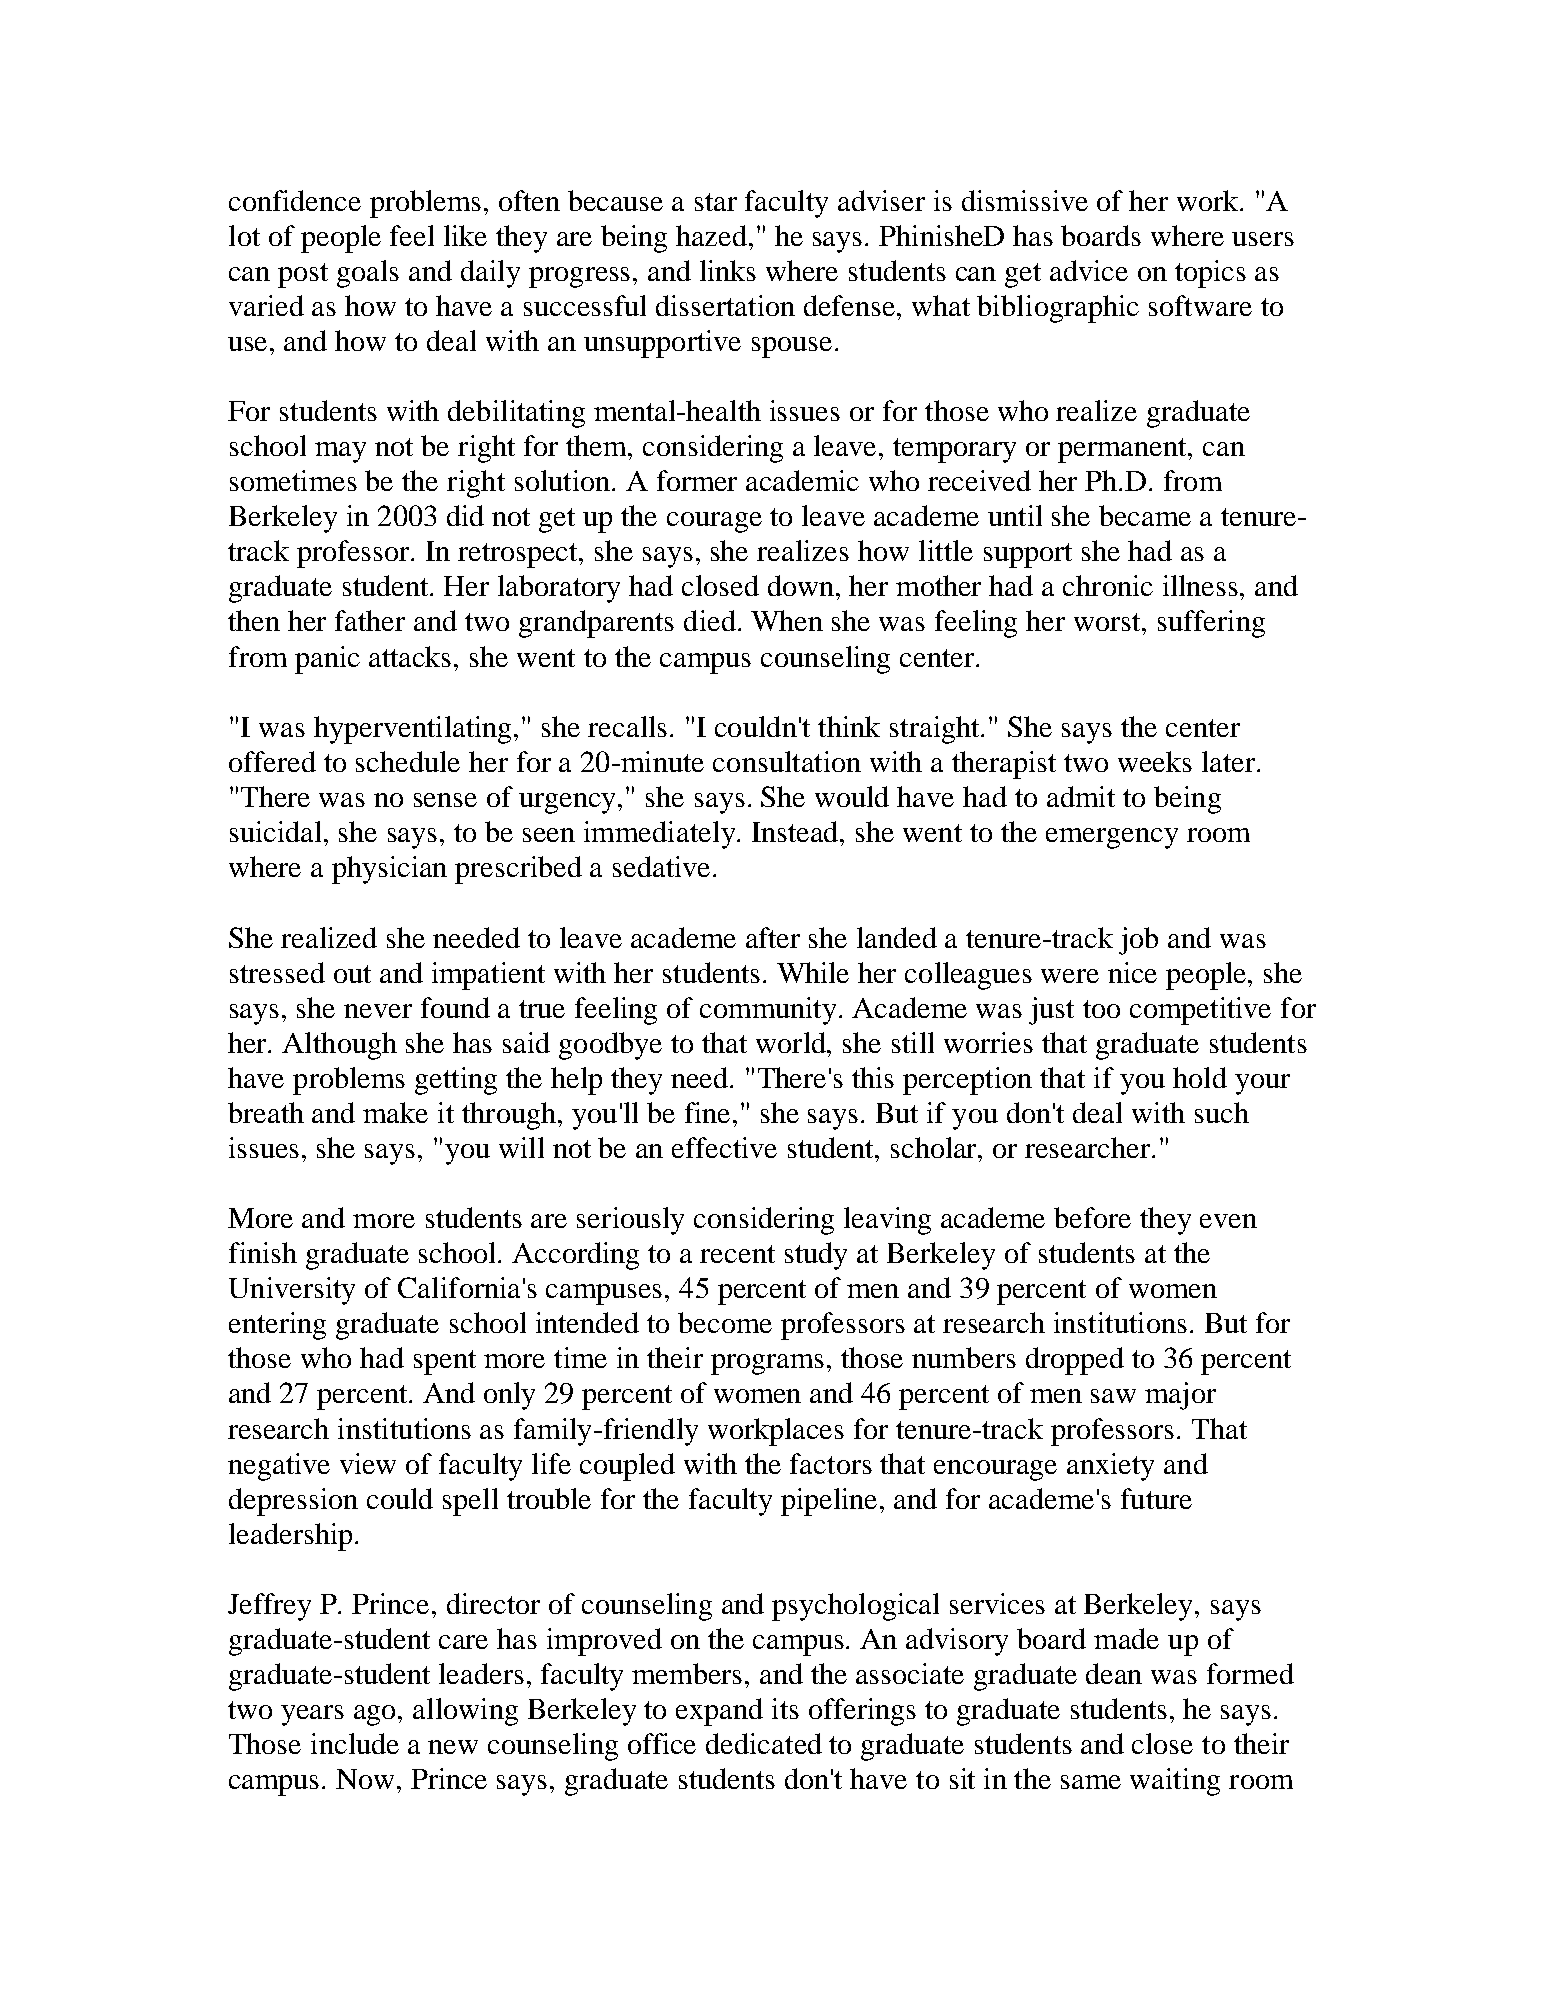  What do you see at coordinates (1089, 270) in the screenshot?
I see `advice` at bounding box center [1089, 270].
